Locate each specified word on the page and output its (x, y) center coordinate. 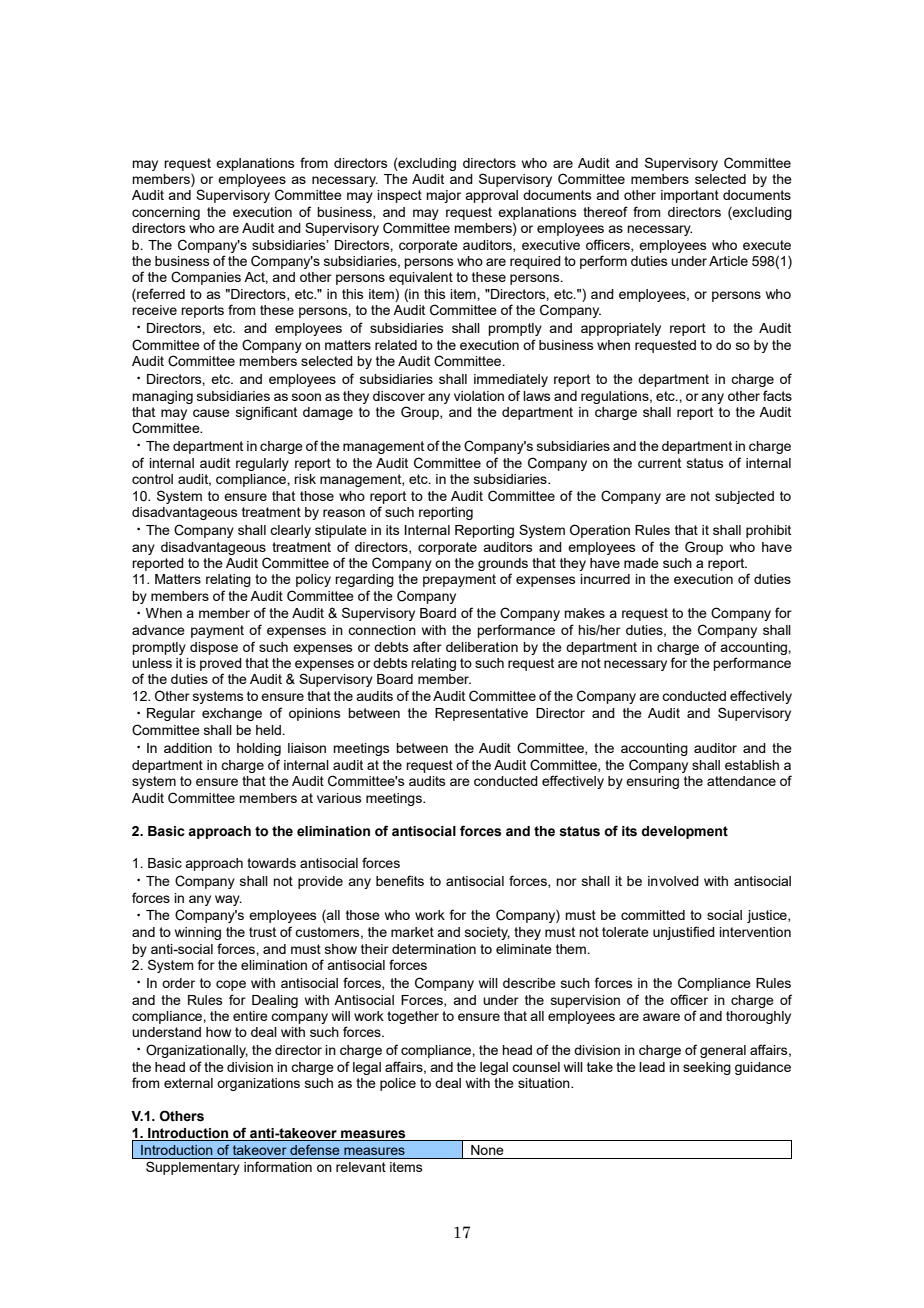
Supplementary (192, 1168)
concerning (166, 213)
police (398, 1084)
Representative (481, 714)
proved (221, 664)
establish (752, 765)
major (443, 196)
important (690, 196)
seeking (707, 1068)
